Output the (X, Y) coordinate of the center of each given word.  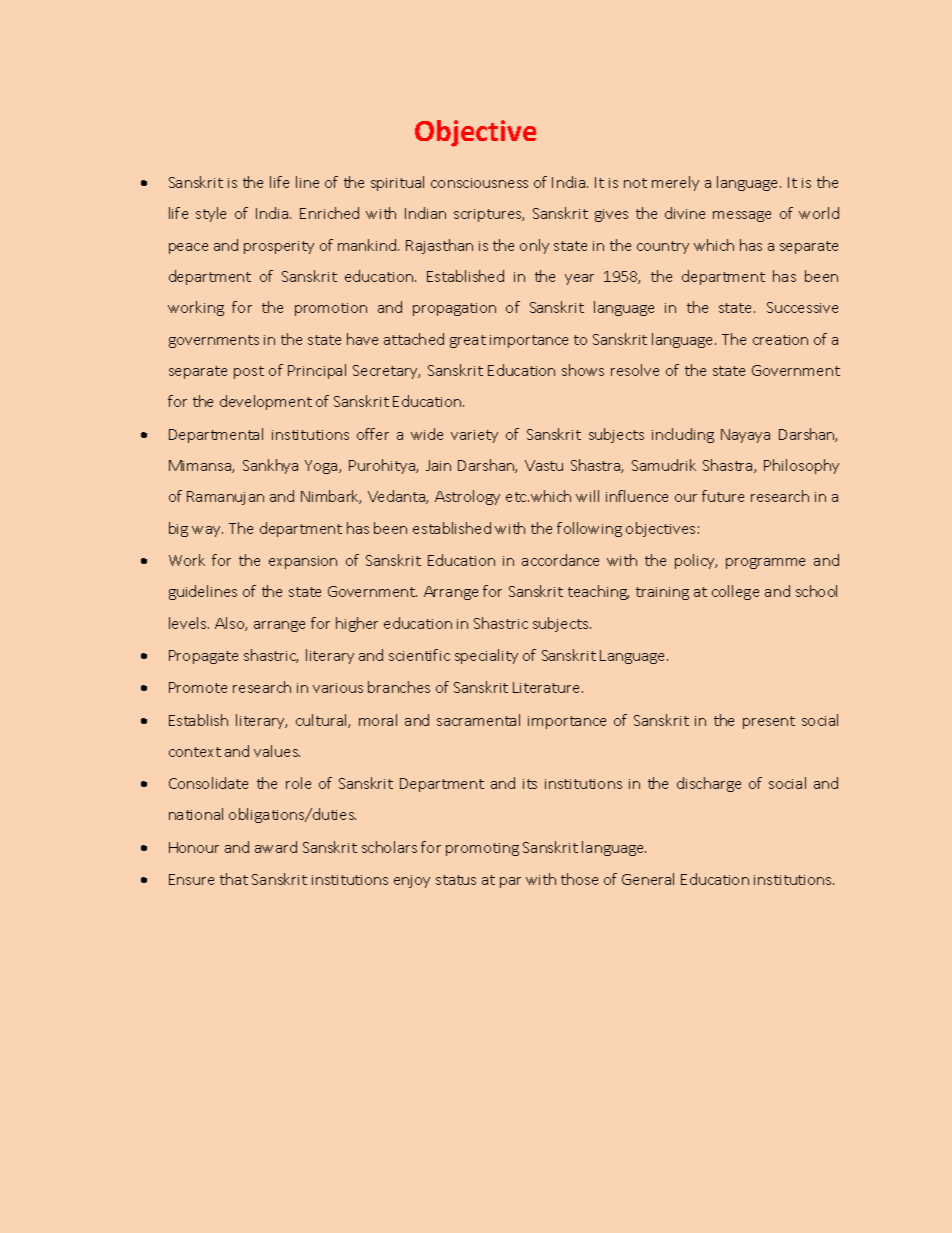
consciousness (479, 183)
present (769, 722)
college (735, 592)
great (468, 341)
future (723, 496)
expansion (303, 562)
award (276, 847)
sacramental (478, 720)
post (249, 372)
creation (780, 340)
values (277, 751)
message (742, 216)
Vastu (544, 465)
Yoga (322, 467)
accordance (560, 560)
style (211, 214)
